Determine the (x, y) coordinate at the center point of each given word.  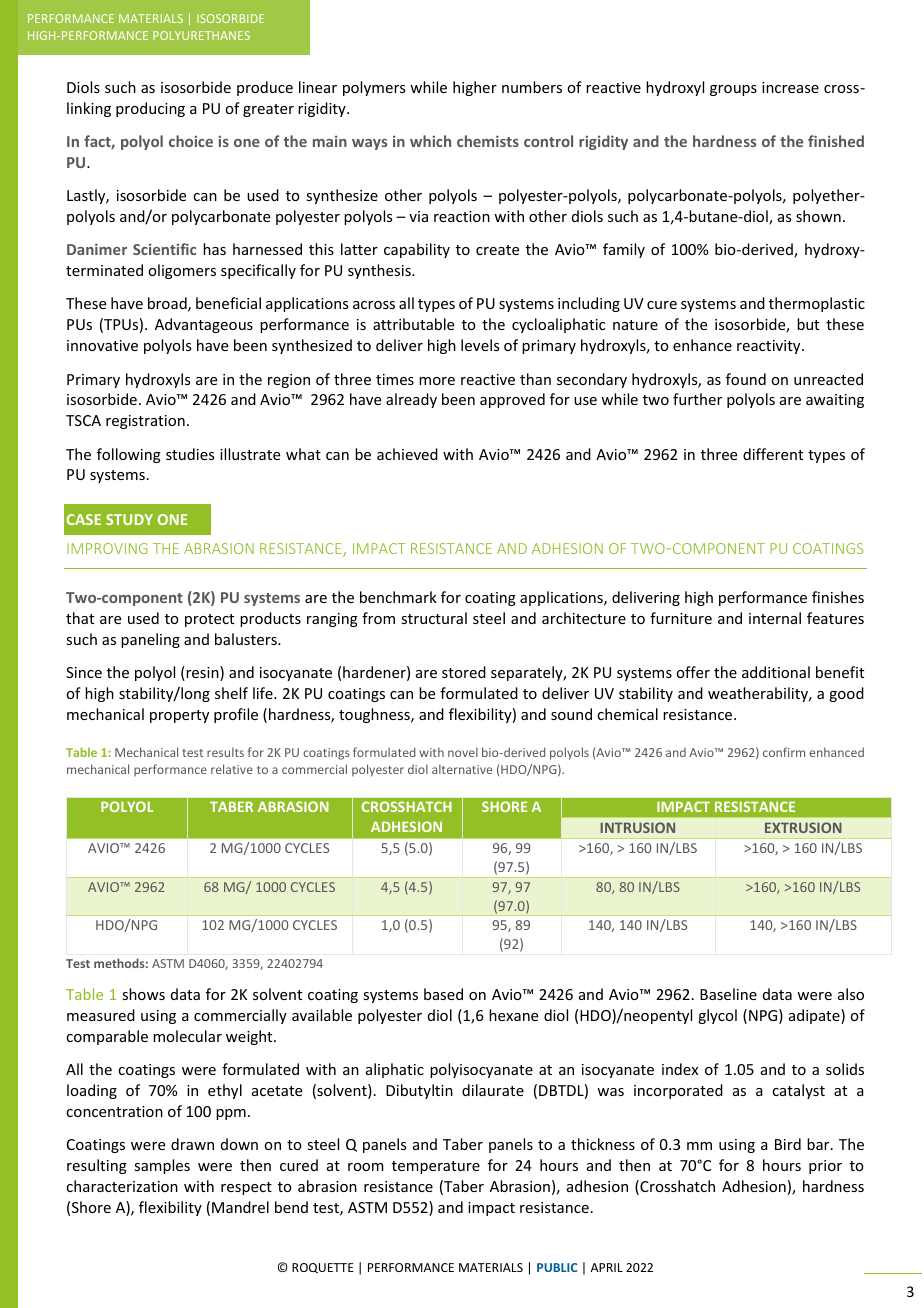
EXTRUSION (803, 827)
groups (733, 90)
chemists (488, 141)
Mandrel (240, 1207)
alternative (462, 769)
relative (232, 769)
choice (191, 141)
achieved (407, 454)
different (773, 454)
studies (190, 454)
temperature (436, 1167)
